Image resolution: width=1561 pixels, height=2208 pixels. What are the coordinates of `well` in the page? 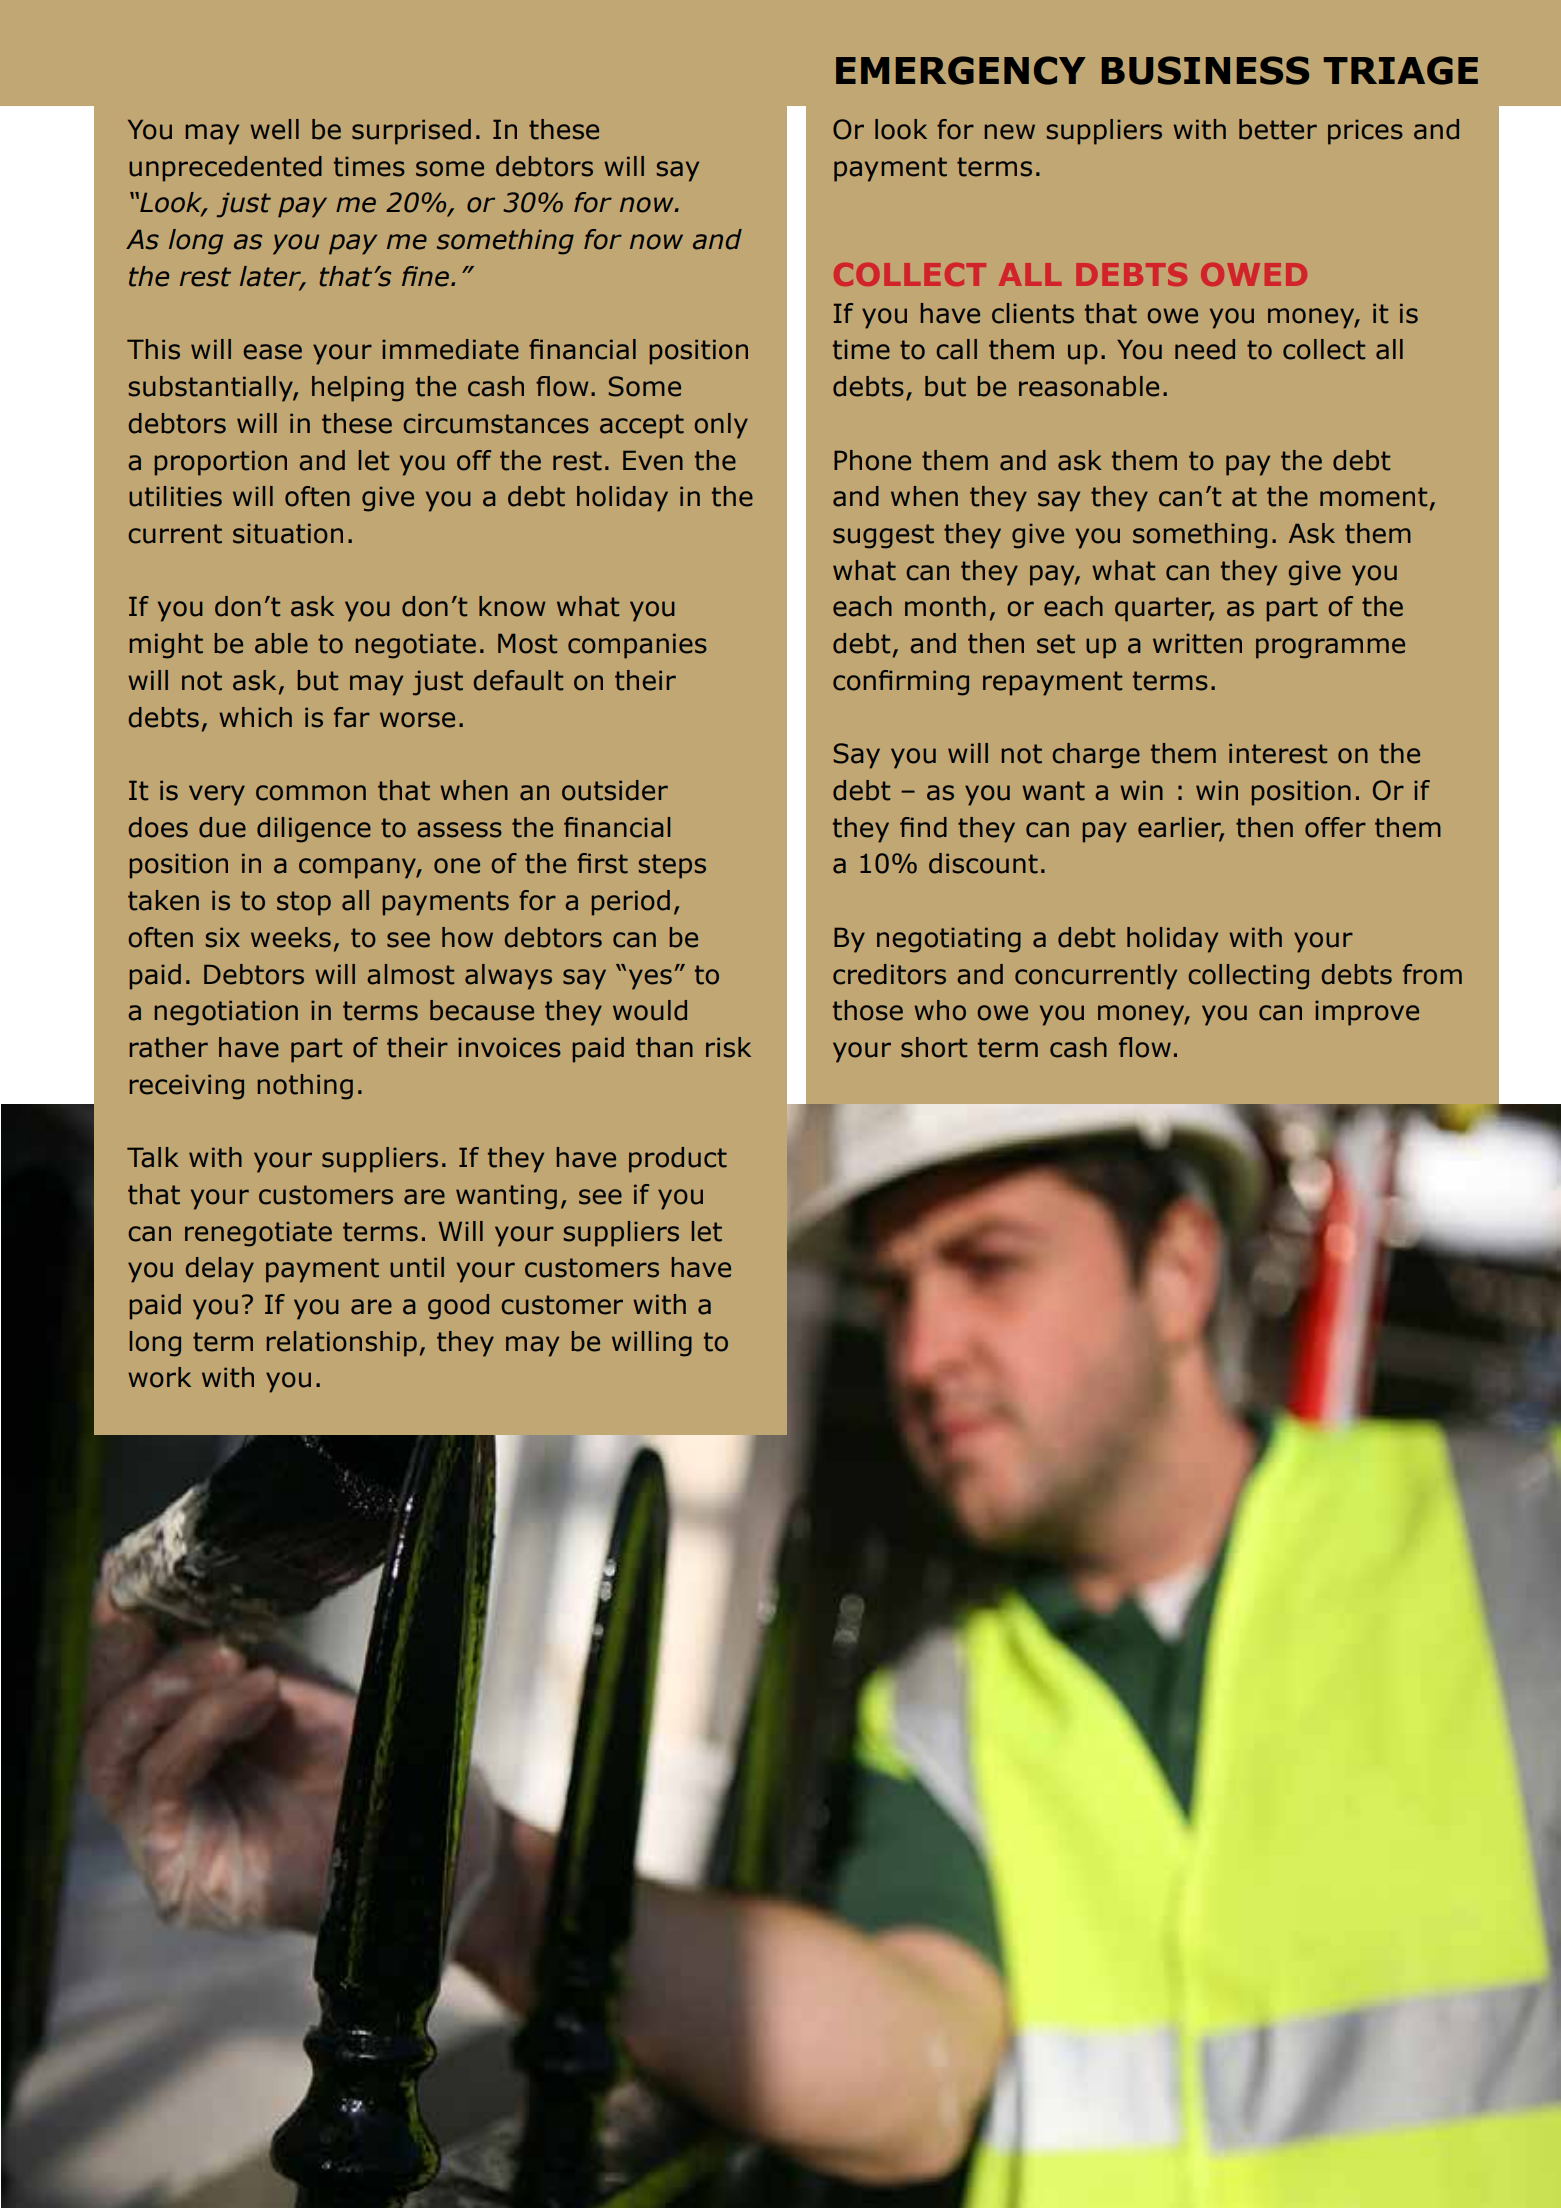 It's located at (274, 129).
